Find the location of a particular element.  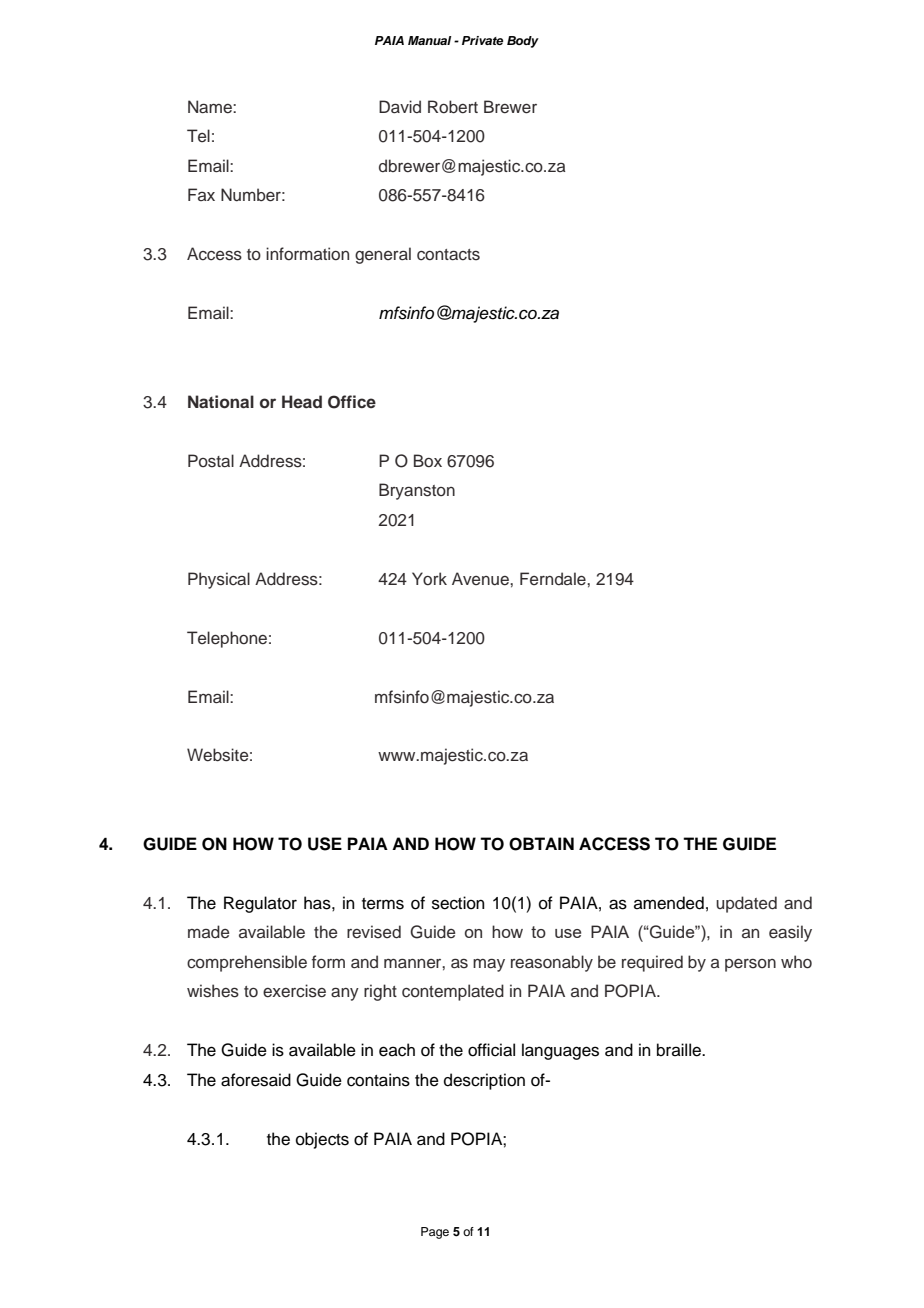

updated is located at coordinates (746, 904).
